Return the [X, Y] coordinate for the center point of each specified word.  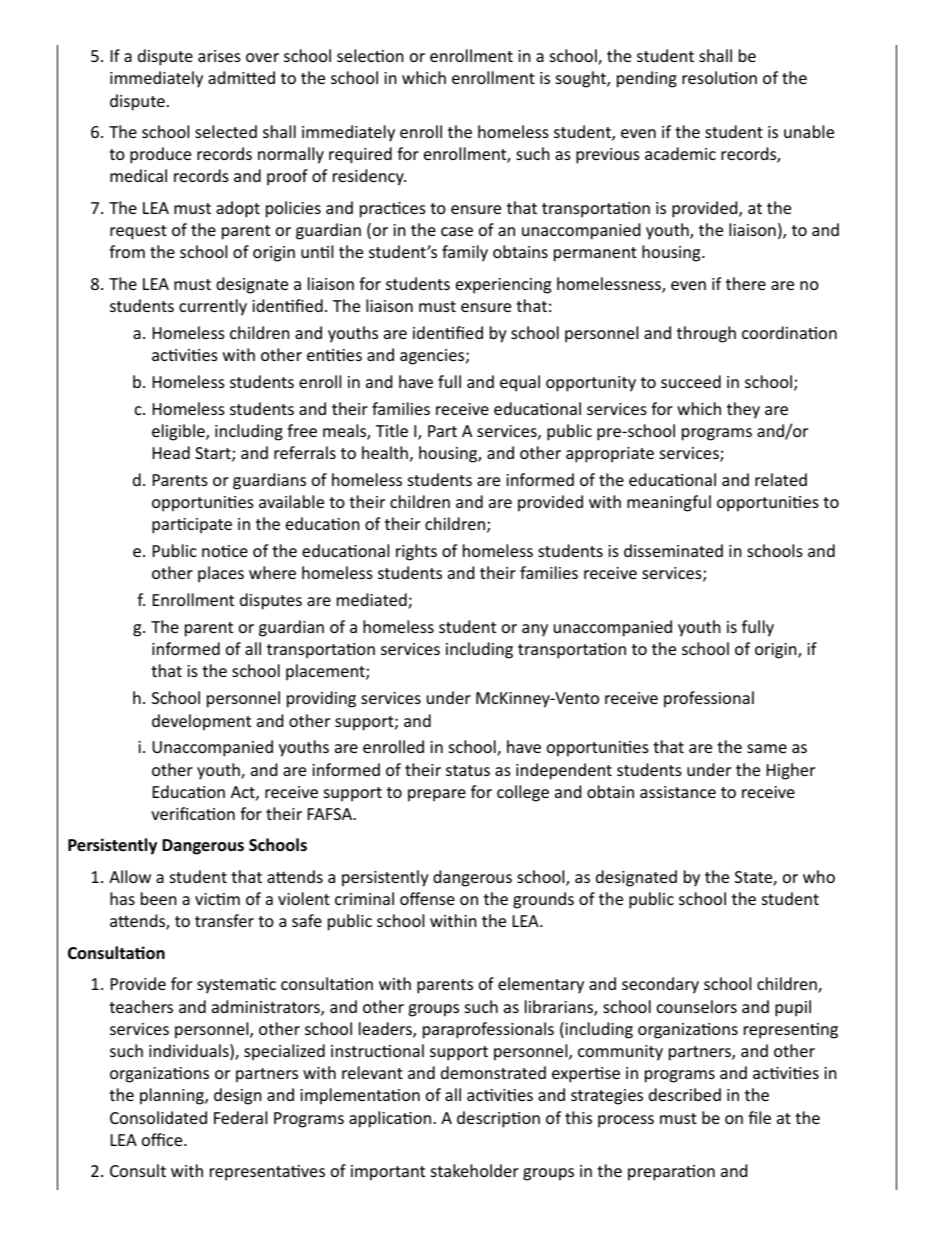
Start [214, 454]
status [468, 770]
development [201, 722]
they [743, 410]
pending [647, 79]
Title [392, 430]
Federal [240, 1117]
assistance [678, 792]
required [360, 155]
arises [219, 56]
